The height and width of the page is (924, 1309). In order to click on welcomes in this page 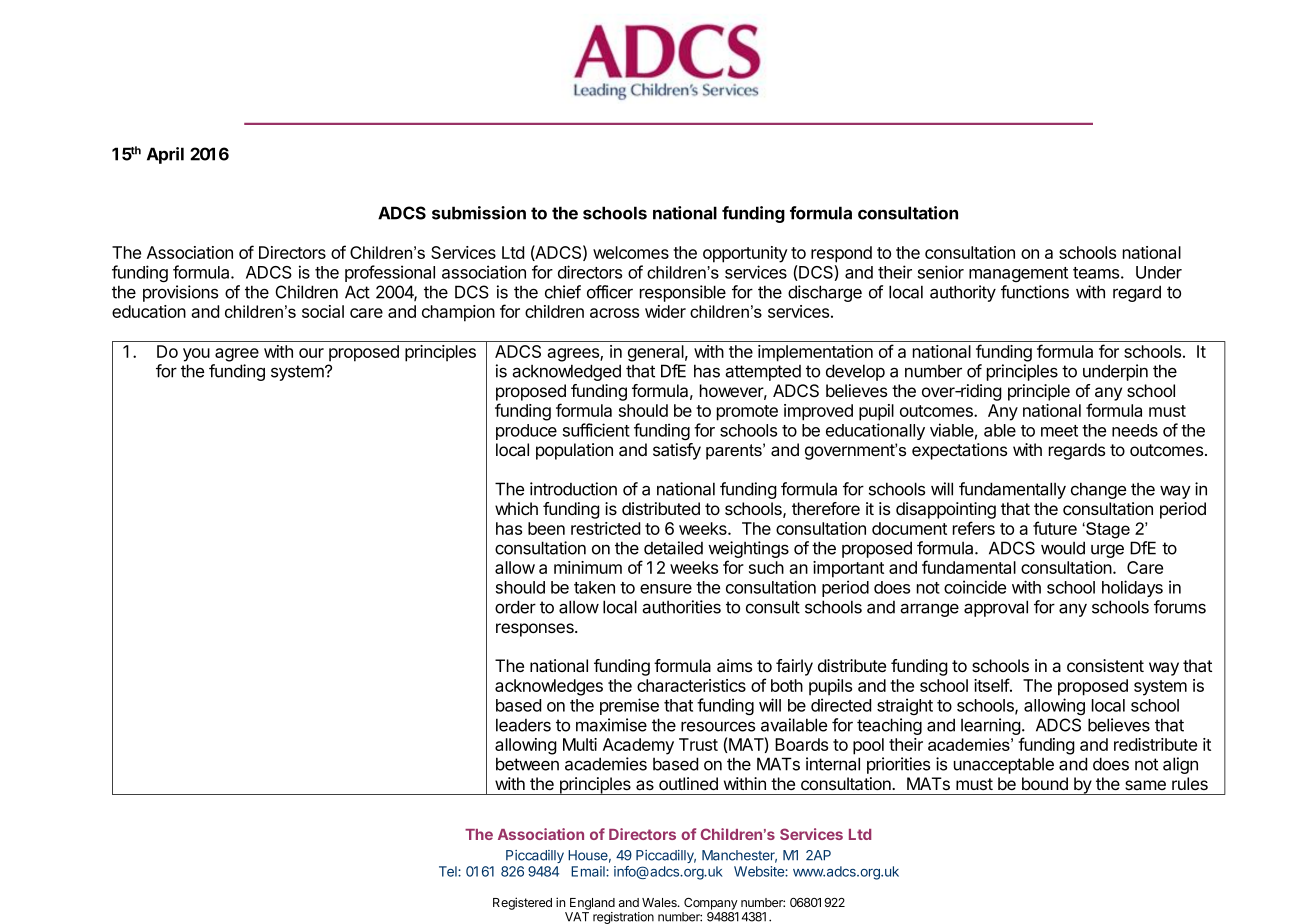, I will do `click(631, 252)`.
